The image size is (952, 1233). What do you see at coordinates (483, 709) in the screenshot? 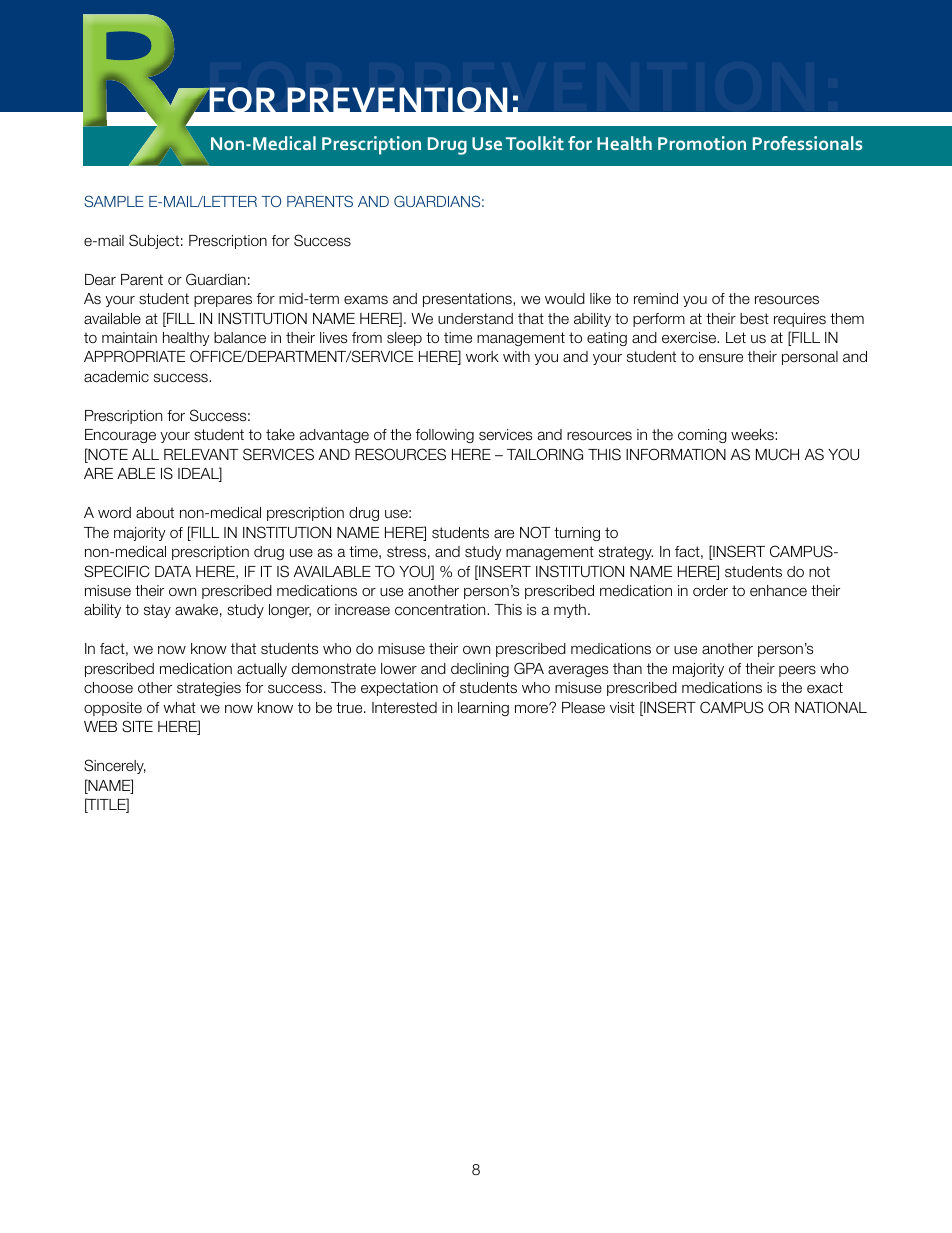
I see `learning` at bounding box center [483, 709].
